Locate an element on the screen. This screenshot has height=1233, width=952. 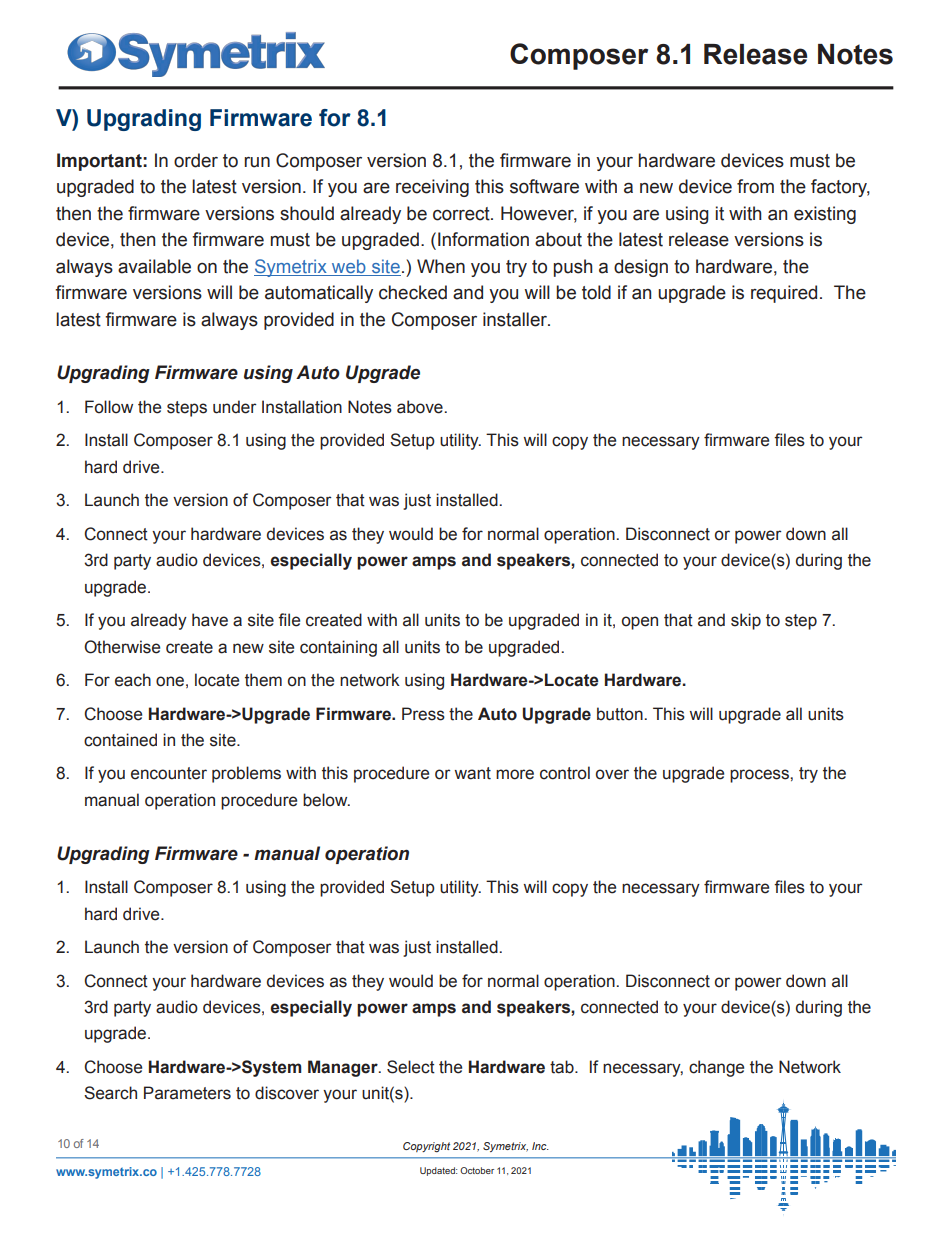
process is located at coordinates (760, 776).
